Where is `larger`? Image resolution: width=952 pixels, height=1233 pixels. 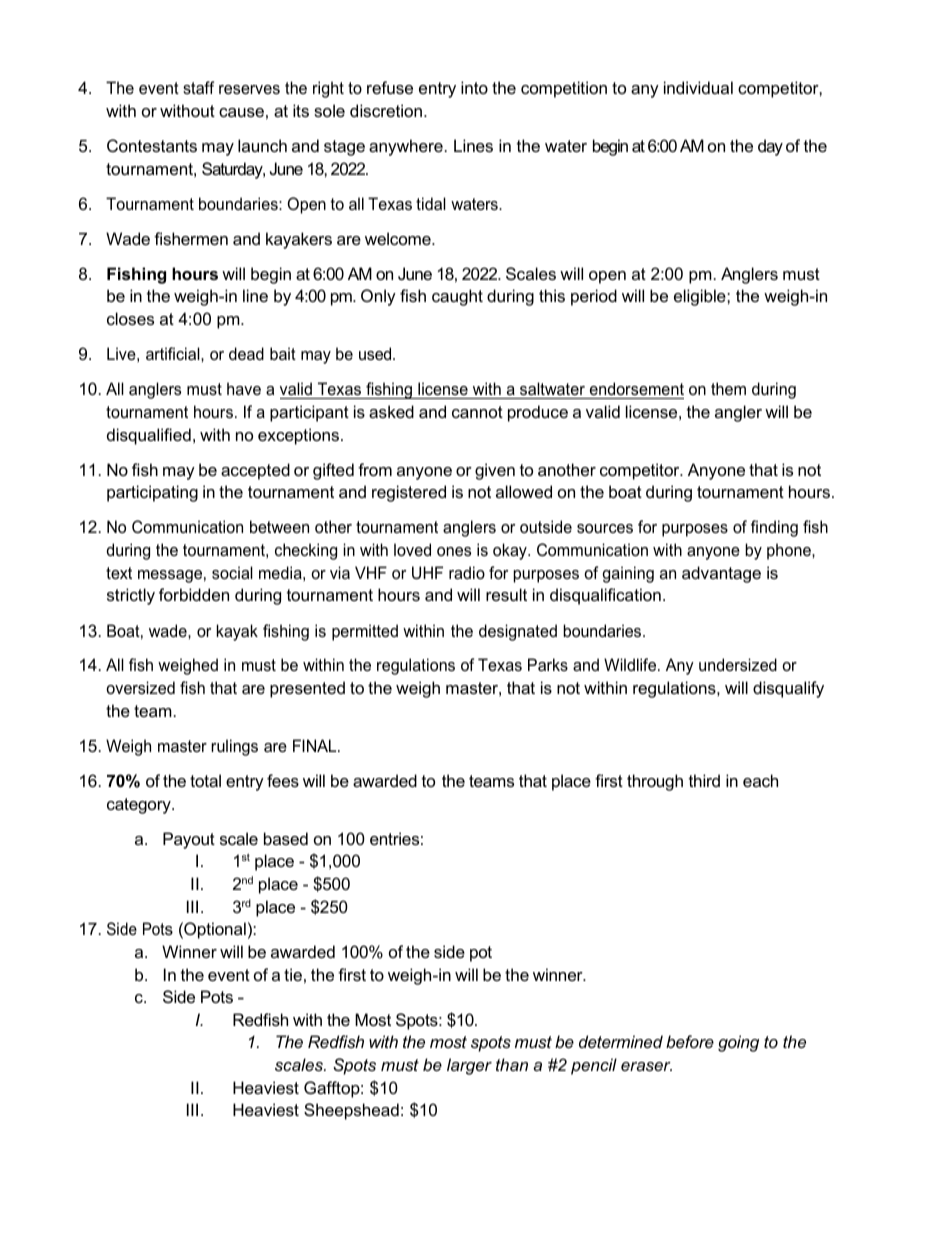 larger is located at coordinates (469, 1066).
